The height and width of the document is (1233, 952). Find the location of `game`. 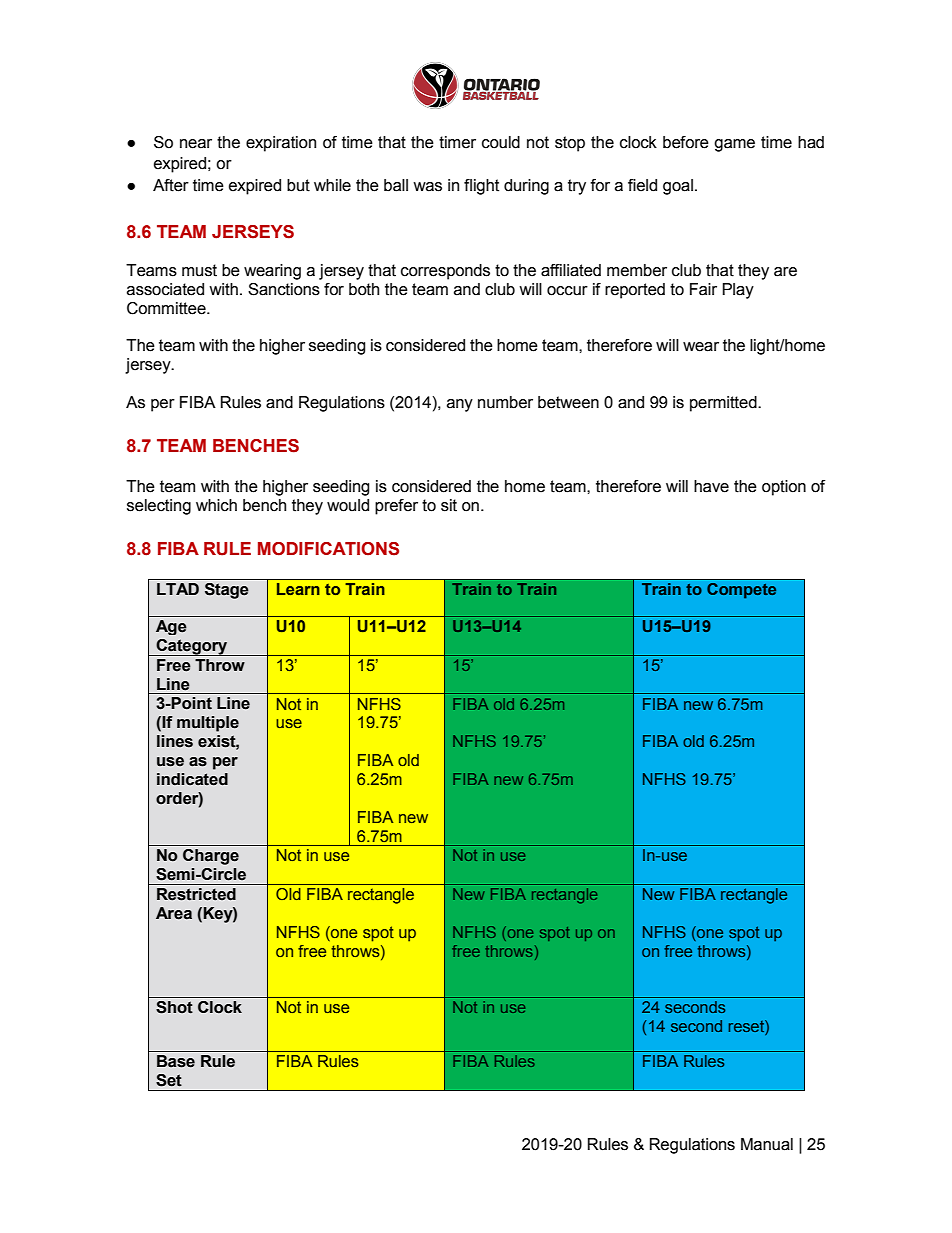

game is located at coordinates (734, 145).
